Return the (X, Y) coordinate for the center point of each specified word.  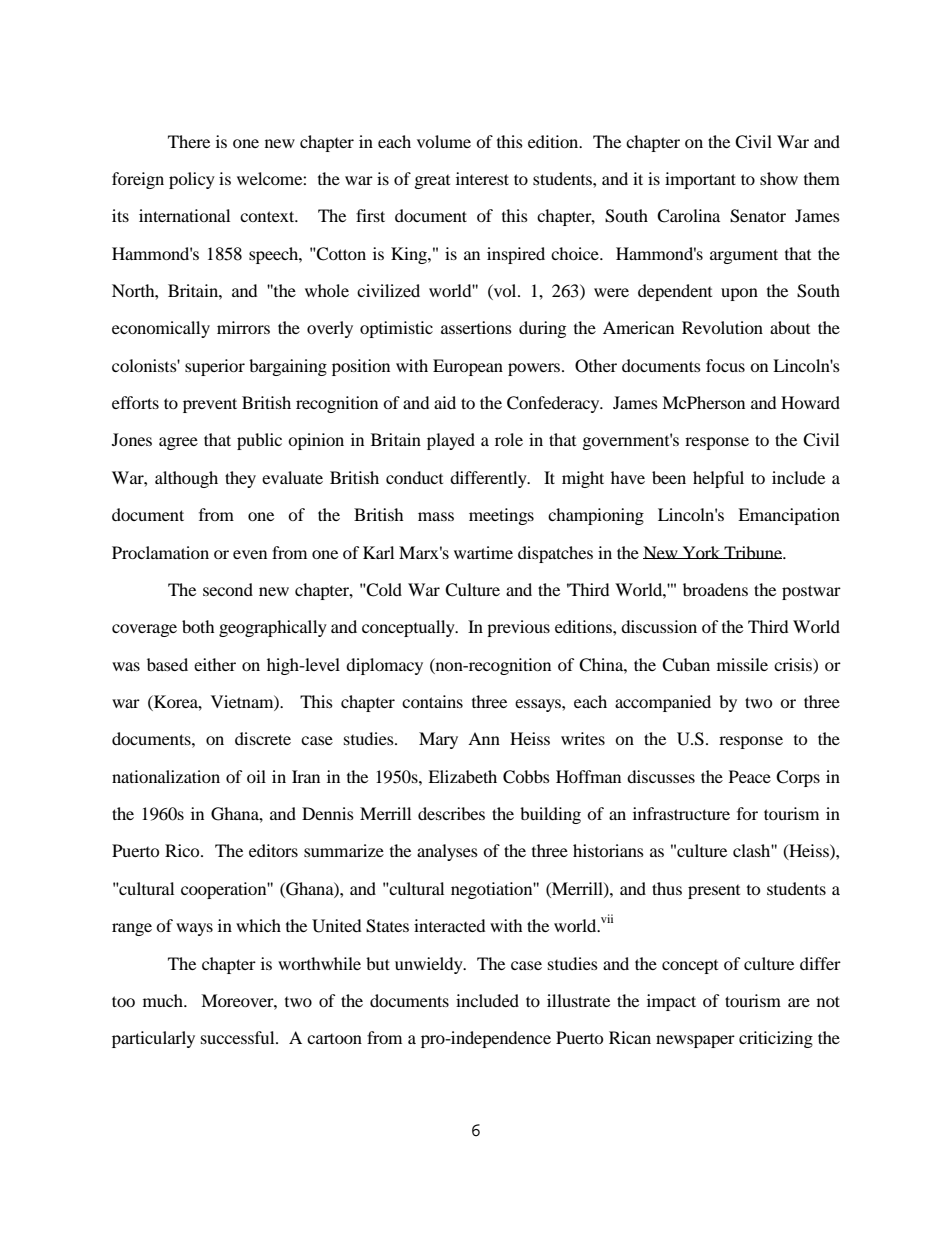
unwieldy (430, 965)
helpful (718, 479)
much (164, 1000)
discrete (263, 738)
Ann (484, 738)
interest (482, 178)
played (451, 441)
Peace (750, 776)
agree (178, 443)
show (779, 178)
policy (192, 180)
